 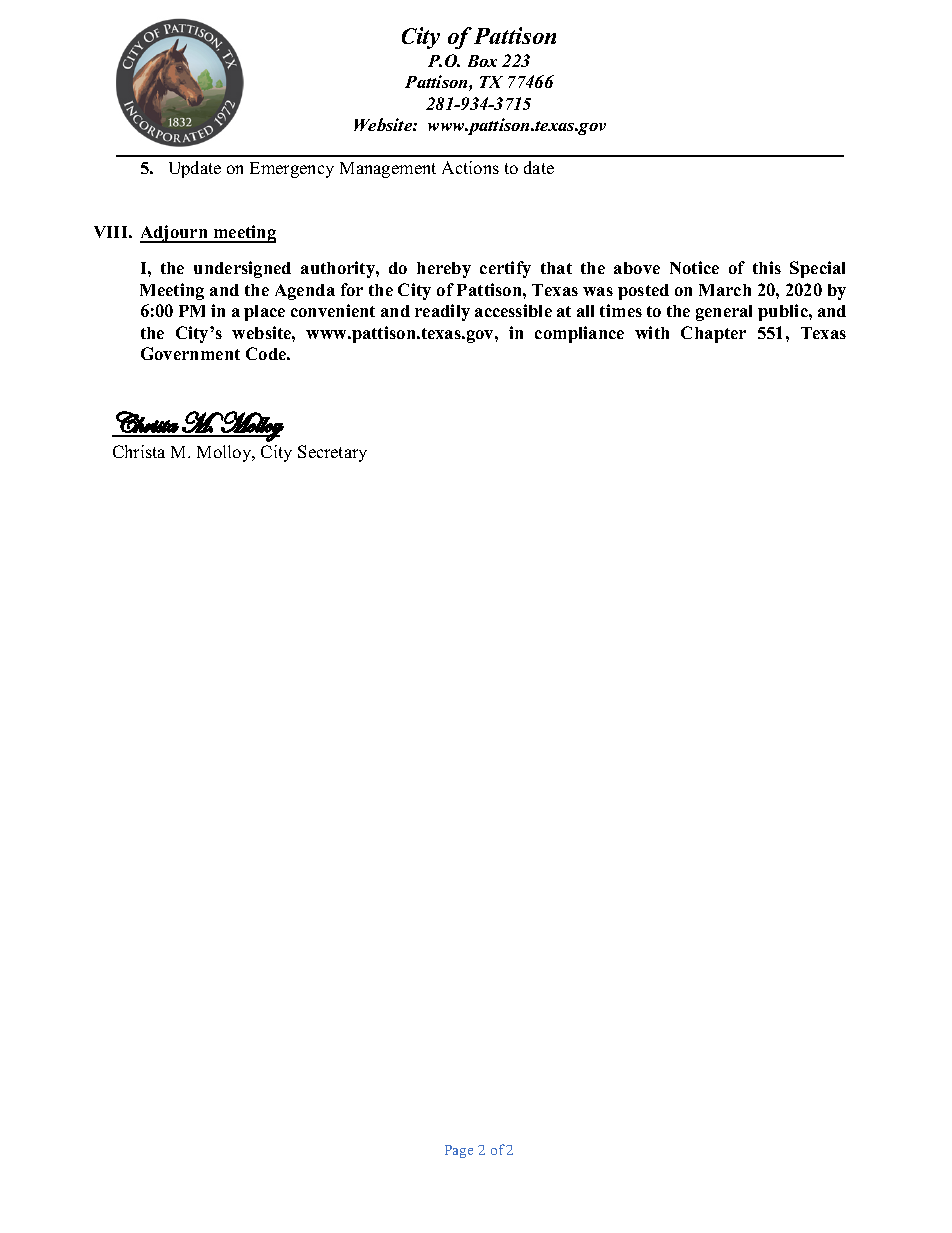 What do you see at coordinates (482, 61) in the screenshot?
I see `Box` at bounding box center [482, 61].
